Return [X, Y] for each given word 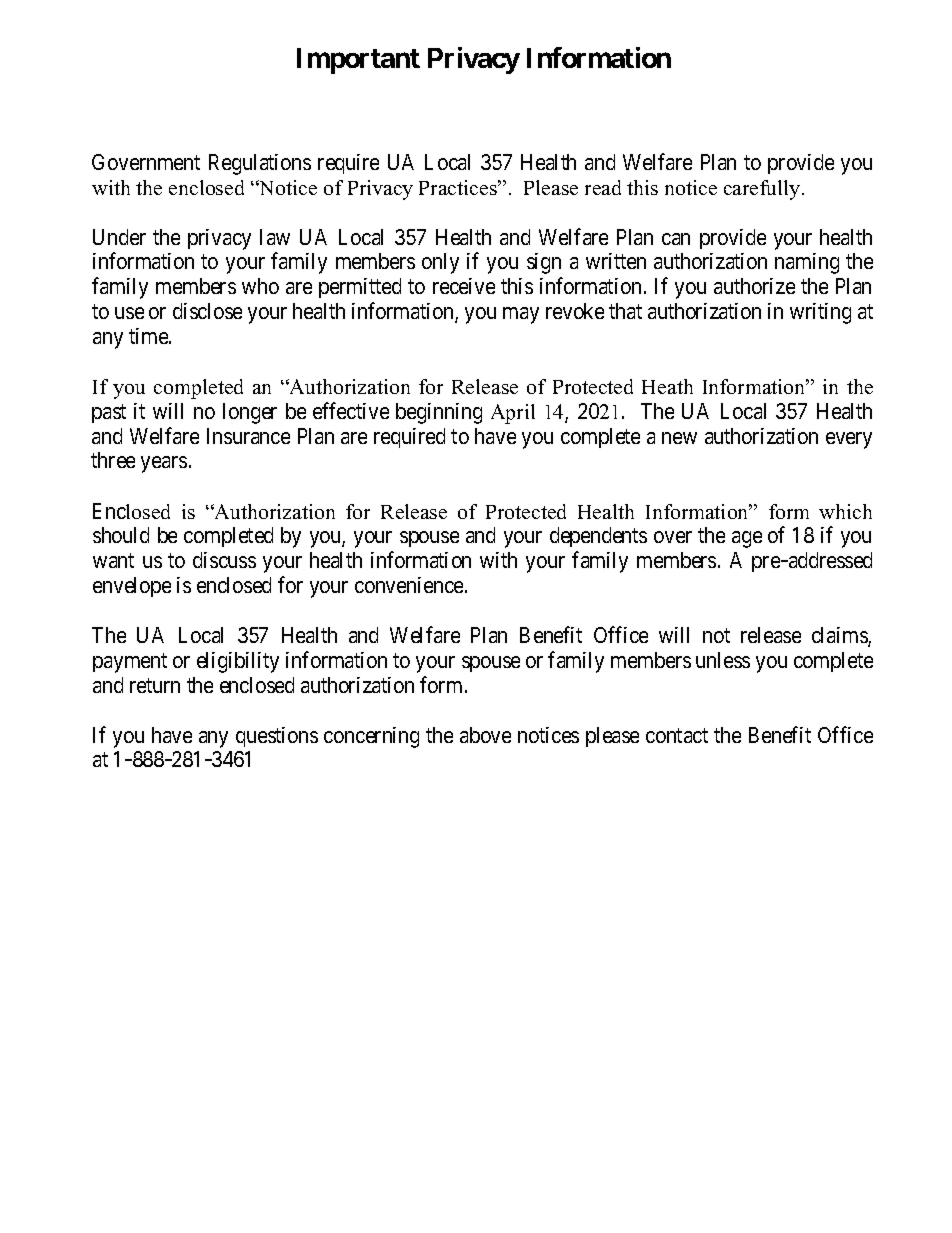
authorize [754, 286]
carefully [763, 190]
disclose [207, 311]
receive [464, 286]
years [164, 464]
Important [358, 61]
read [603, 187]
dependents [598, 537]
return [155, 685]
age [747, 539]
